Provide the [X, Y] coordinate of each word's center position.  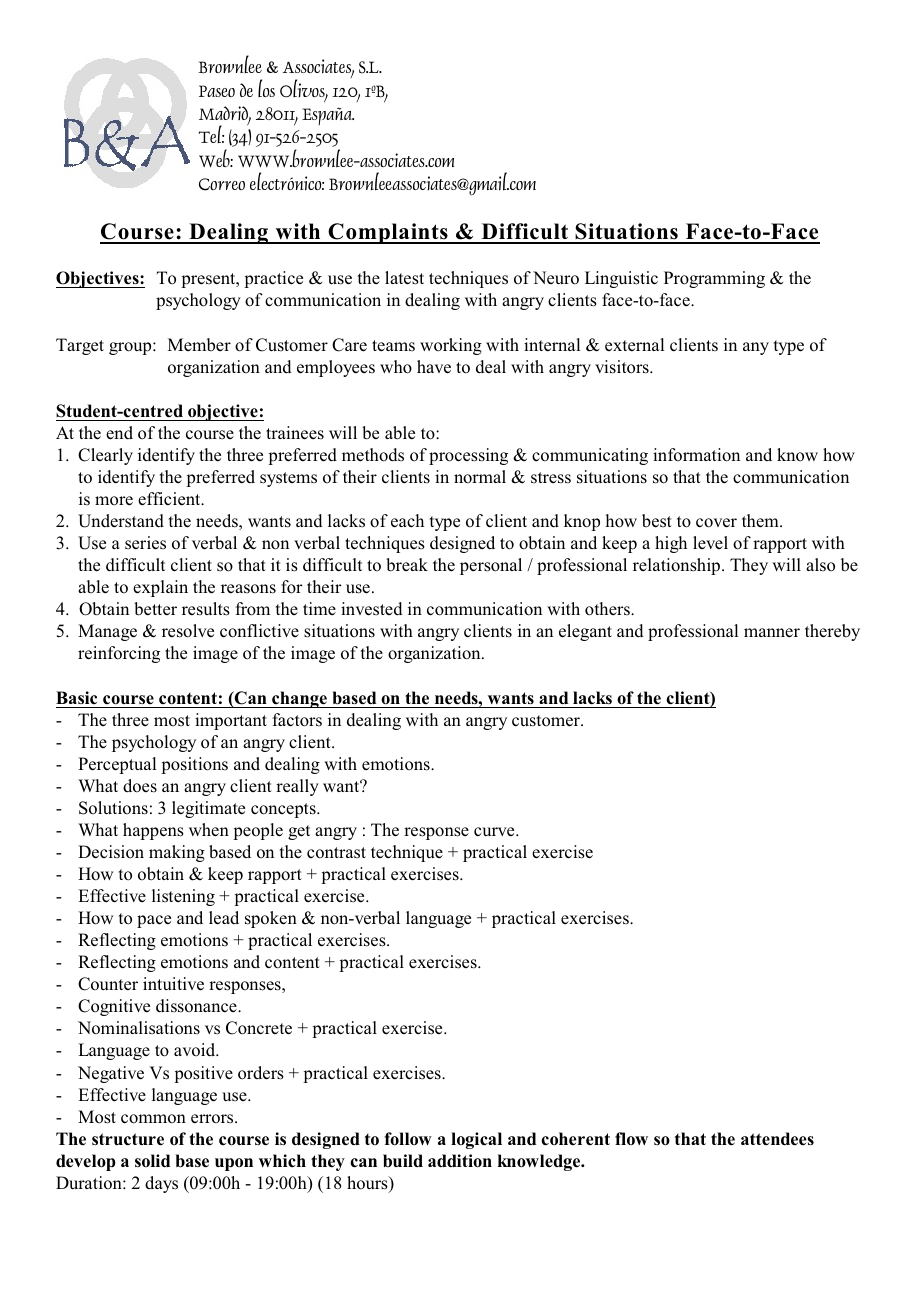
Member [199, 345]
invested [372, 609]
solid [152, 1161]
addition [460, 1161]
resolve [188, 631]
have [434, 367]
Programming [714, 279]
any [756, 348]
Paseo [217, 91]
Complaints [388, 233]
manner [772, 633]
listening [183, 897]
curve [495, 831]
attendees [777, 1139]
